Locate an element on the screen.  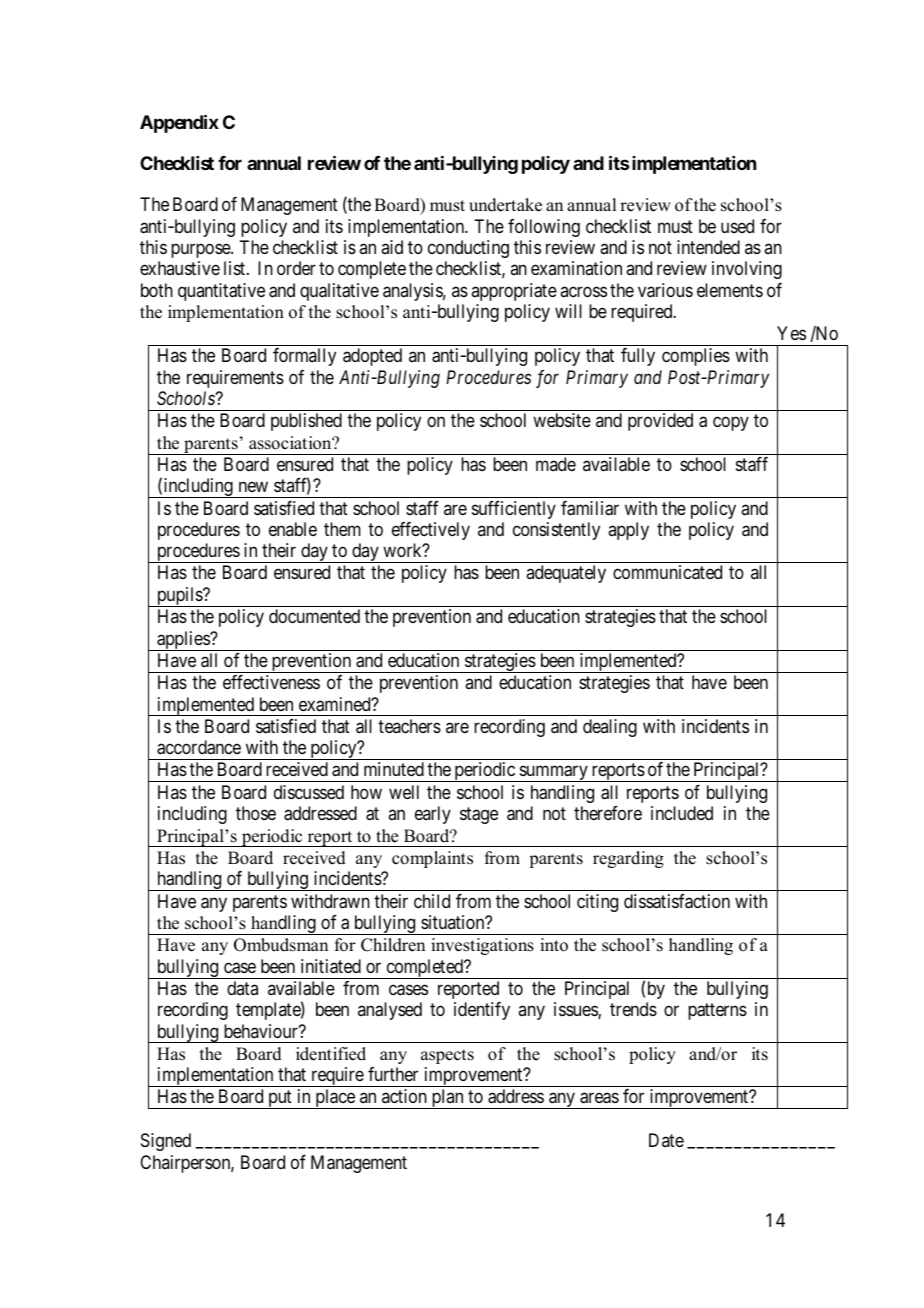
adequately is located at coordinates (566, 574).
